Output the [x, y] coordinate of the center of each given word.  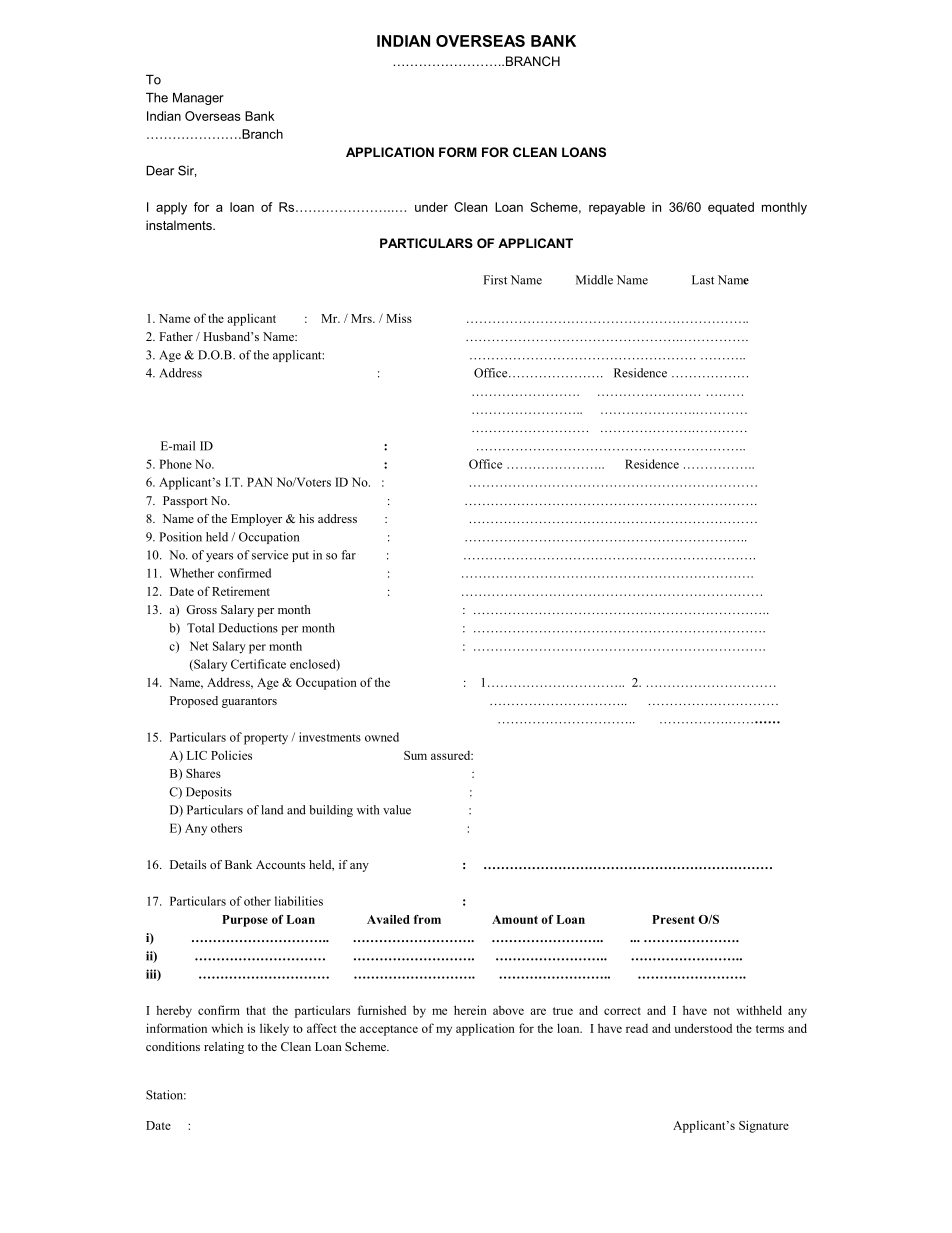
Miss [399, 318]
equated [731, 208]
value [397, 810]
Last [703, 280]
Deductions [248, 628]
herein [470, 1010]
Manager [198, 99]
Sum [415, 755]
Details [188, 864]
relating [224, 1048]
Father [176, 336]
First [495, 280]
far [348, 555]
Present [673, 919]
